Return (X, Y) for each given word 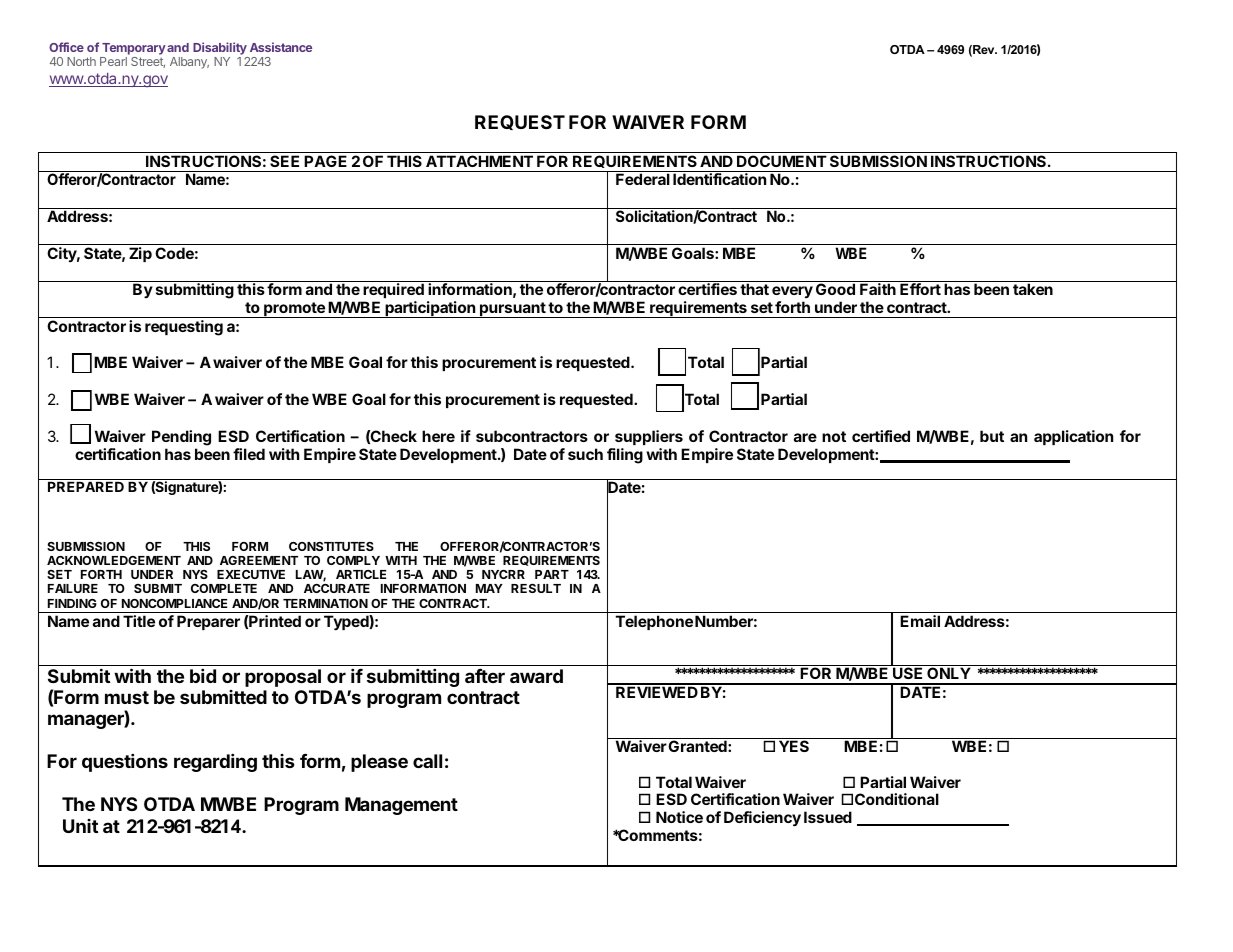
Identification (719, 179)
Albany (189, 63)
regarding (215, 762)
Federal (643, 179)
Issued (828, 817)
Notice (679, 817)
